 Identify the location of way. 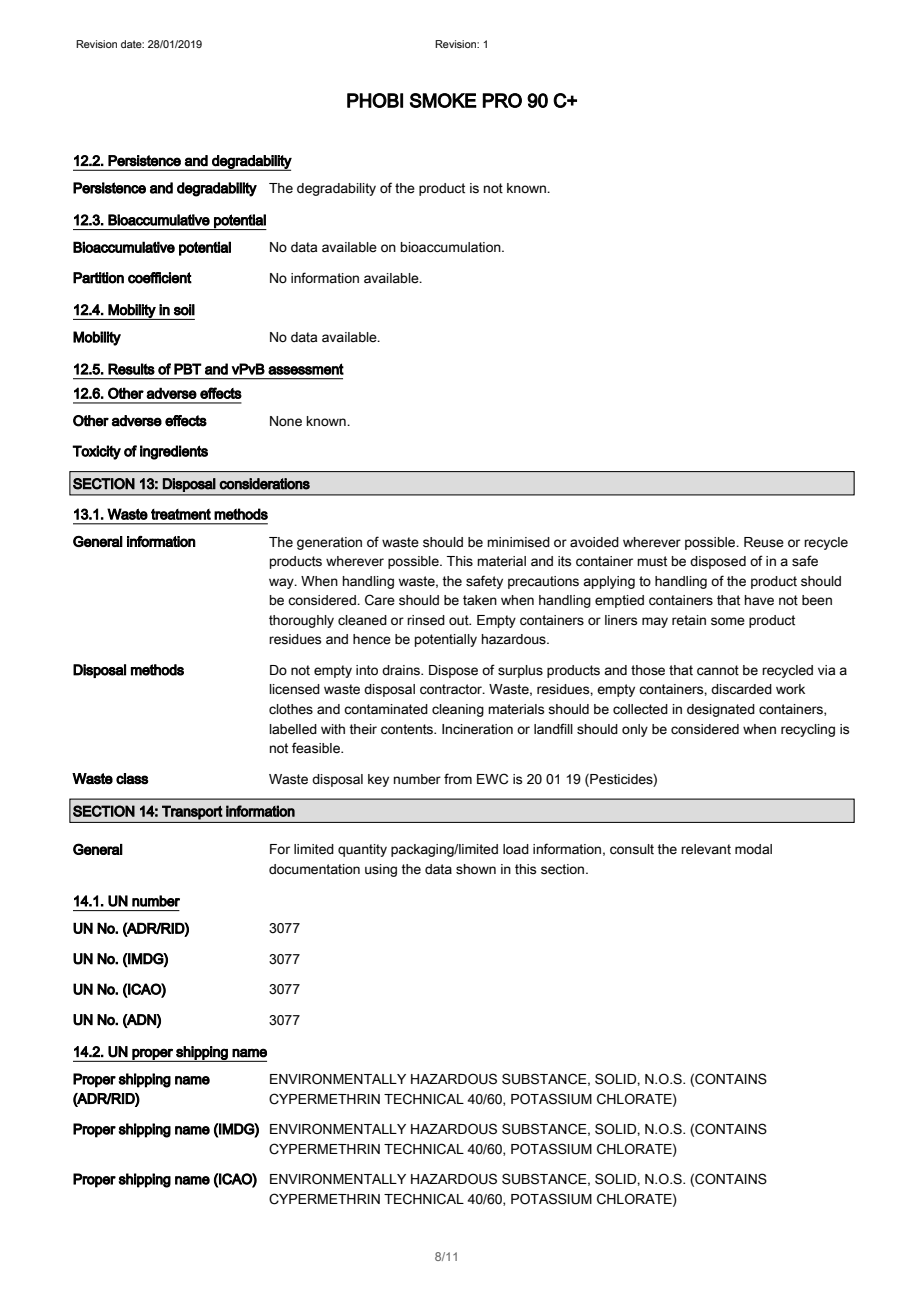
(282, 583).
